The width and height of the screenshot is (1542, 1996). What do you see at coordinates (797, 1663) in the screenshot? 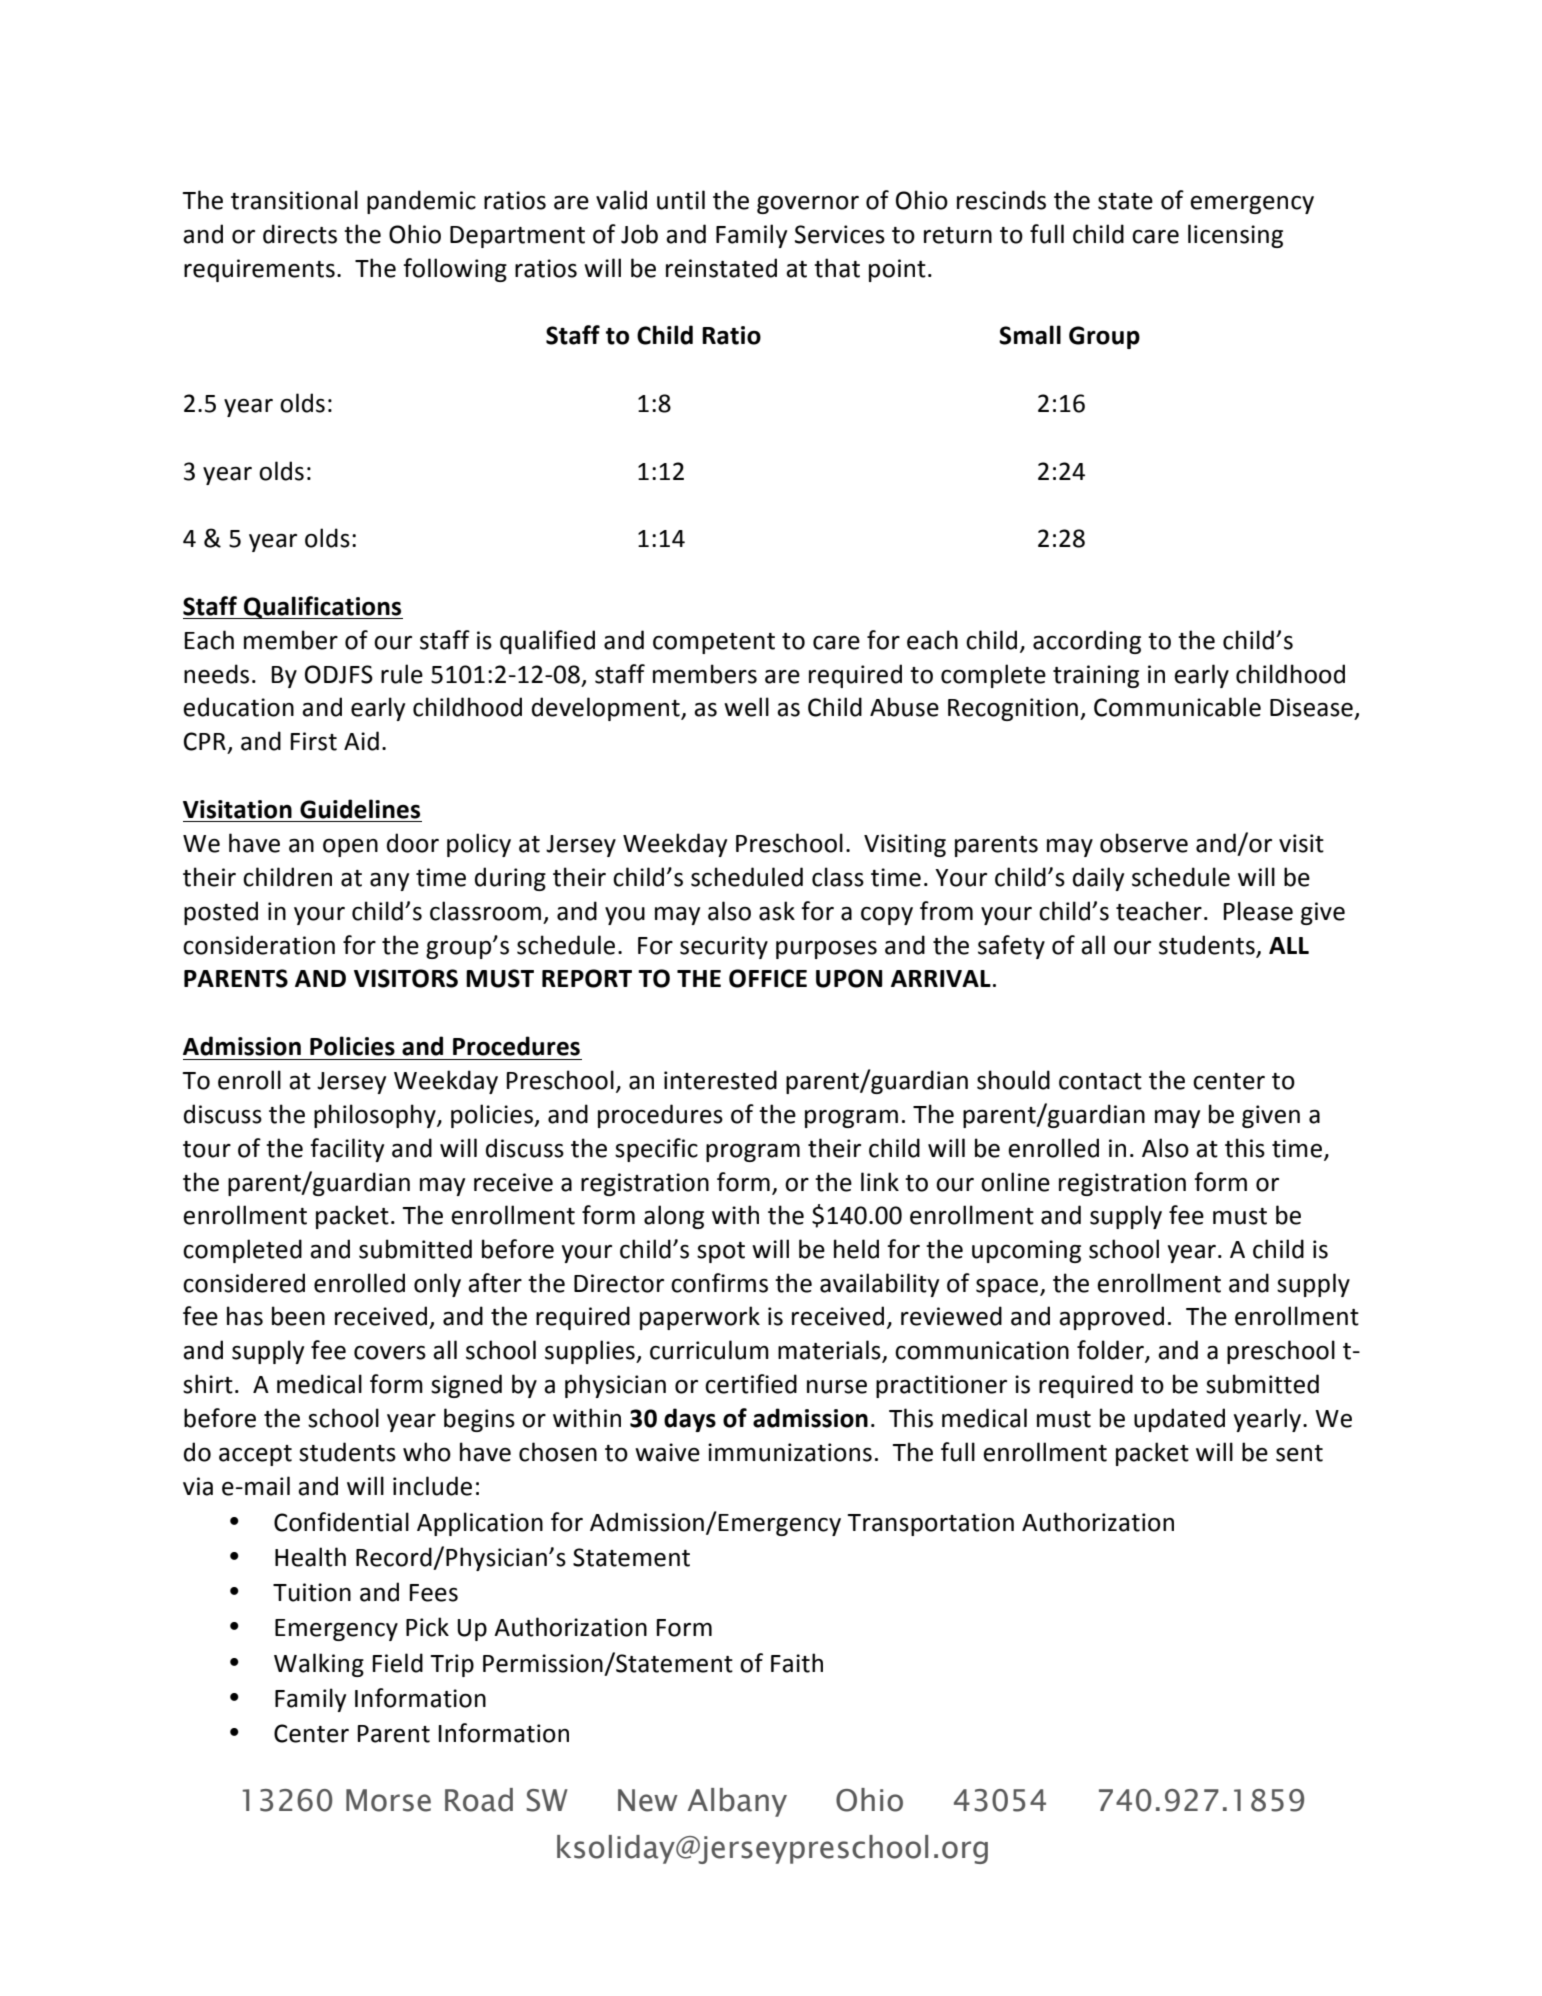
I see `Faith` at bounding box center [797, 1663].
